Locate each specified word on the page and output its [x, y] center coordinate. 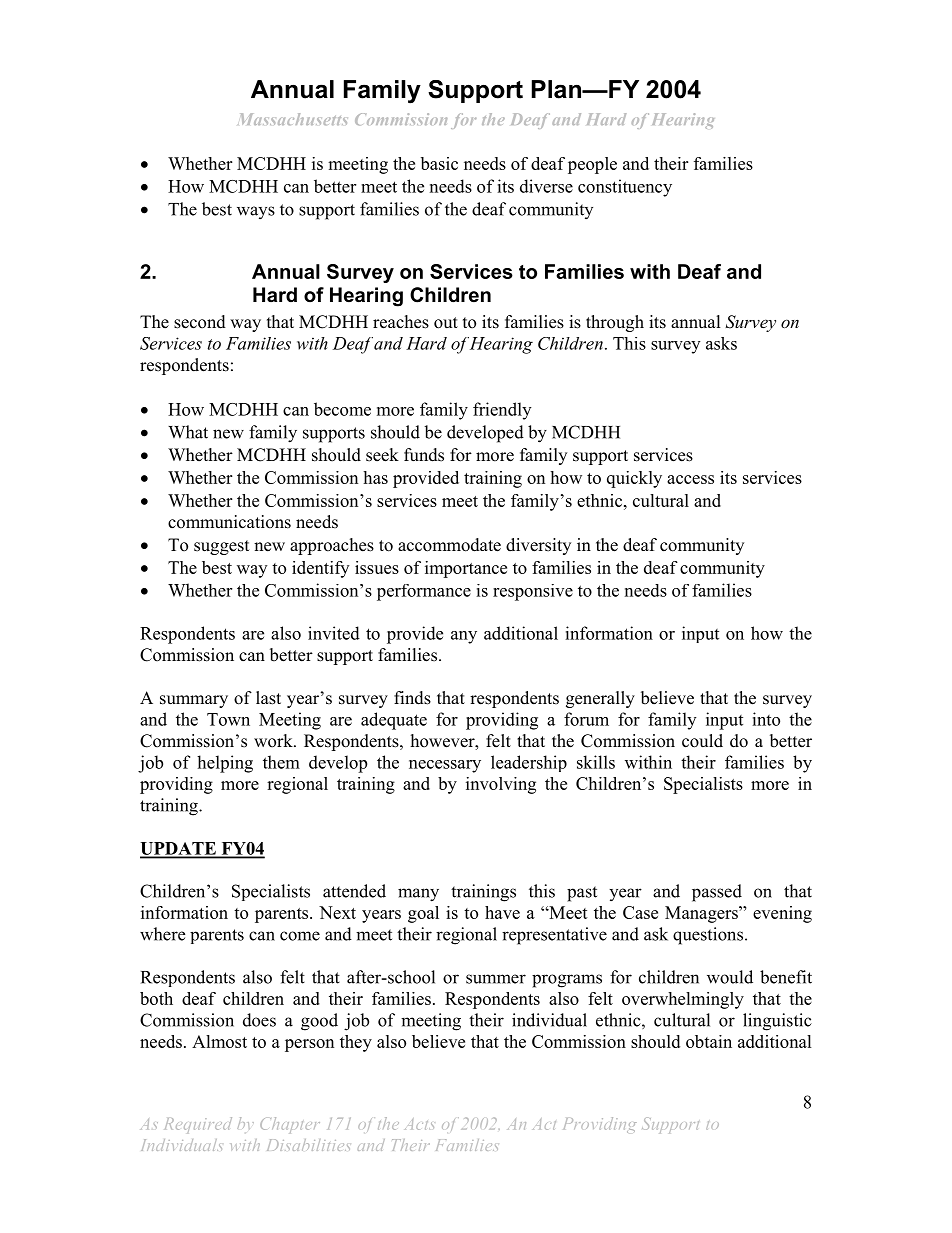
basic [439, 163]
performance [424, 592]
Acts [419, 1124]
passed [717, 893]
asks [721, 343]
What [188, 432]
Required [198, 1124]
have [502, 912]
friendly [502, 411]
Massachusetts [292, 119]
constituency [625, 188]
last [268, 698]
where [162, 934]
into [766, 719]
